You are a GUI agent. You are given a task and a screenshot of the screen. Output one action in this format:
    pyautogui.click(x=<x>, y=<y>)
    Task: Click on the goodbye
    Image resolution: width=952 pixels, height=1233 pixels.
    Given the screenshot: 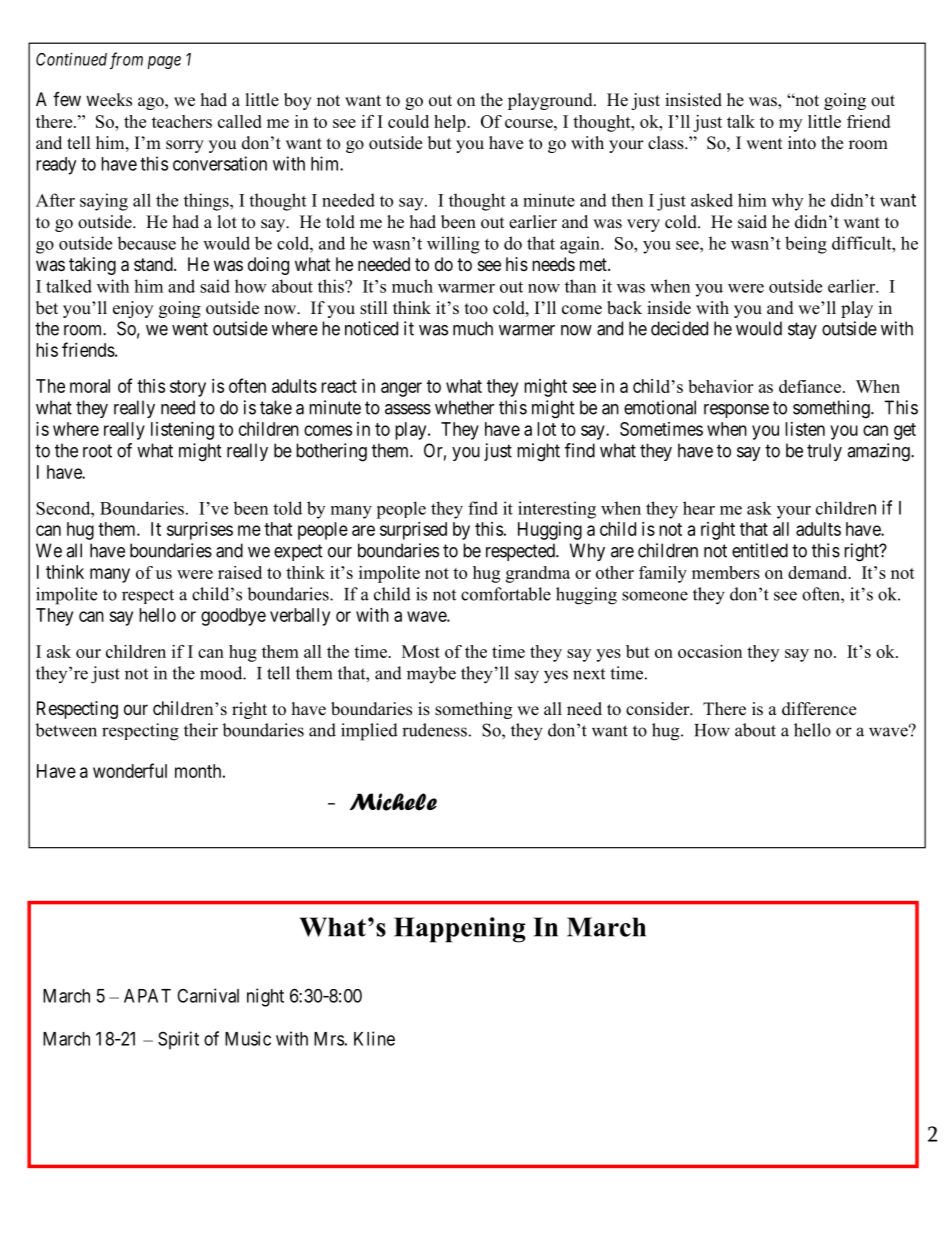 What is the action you would take?
    pyautogui.click(x=233, y=617)
